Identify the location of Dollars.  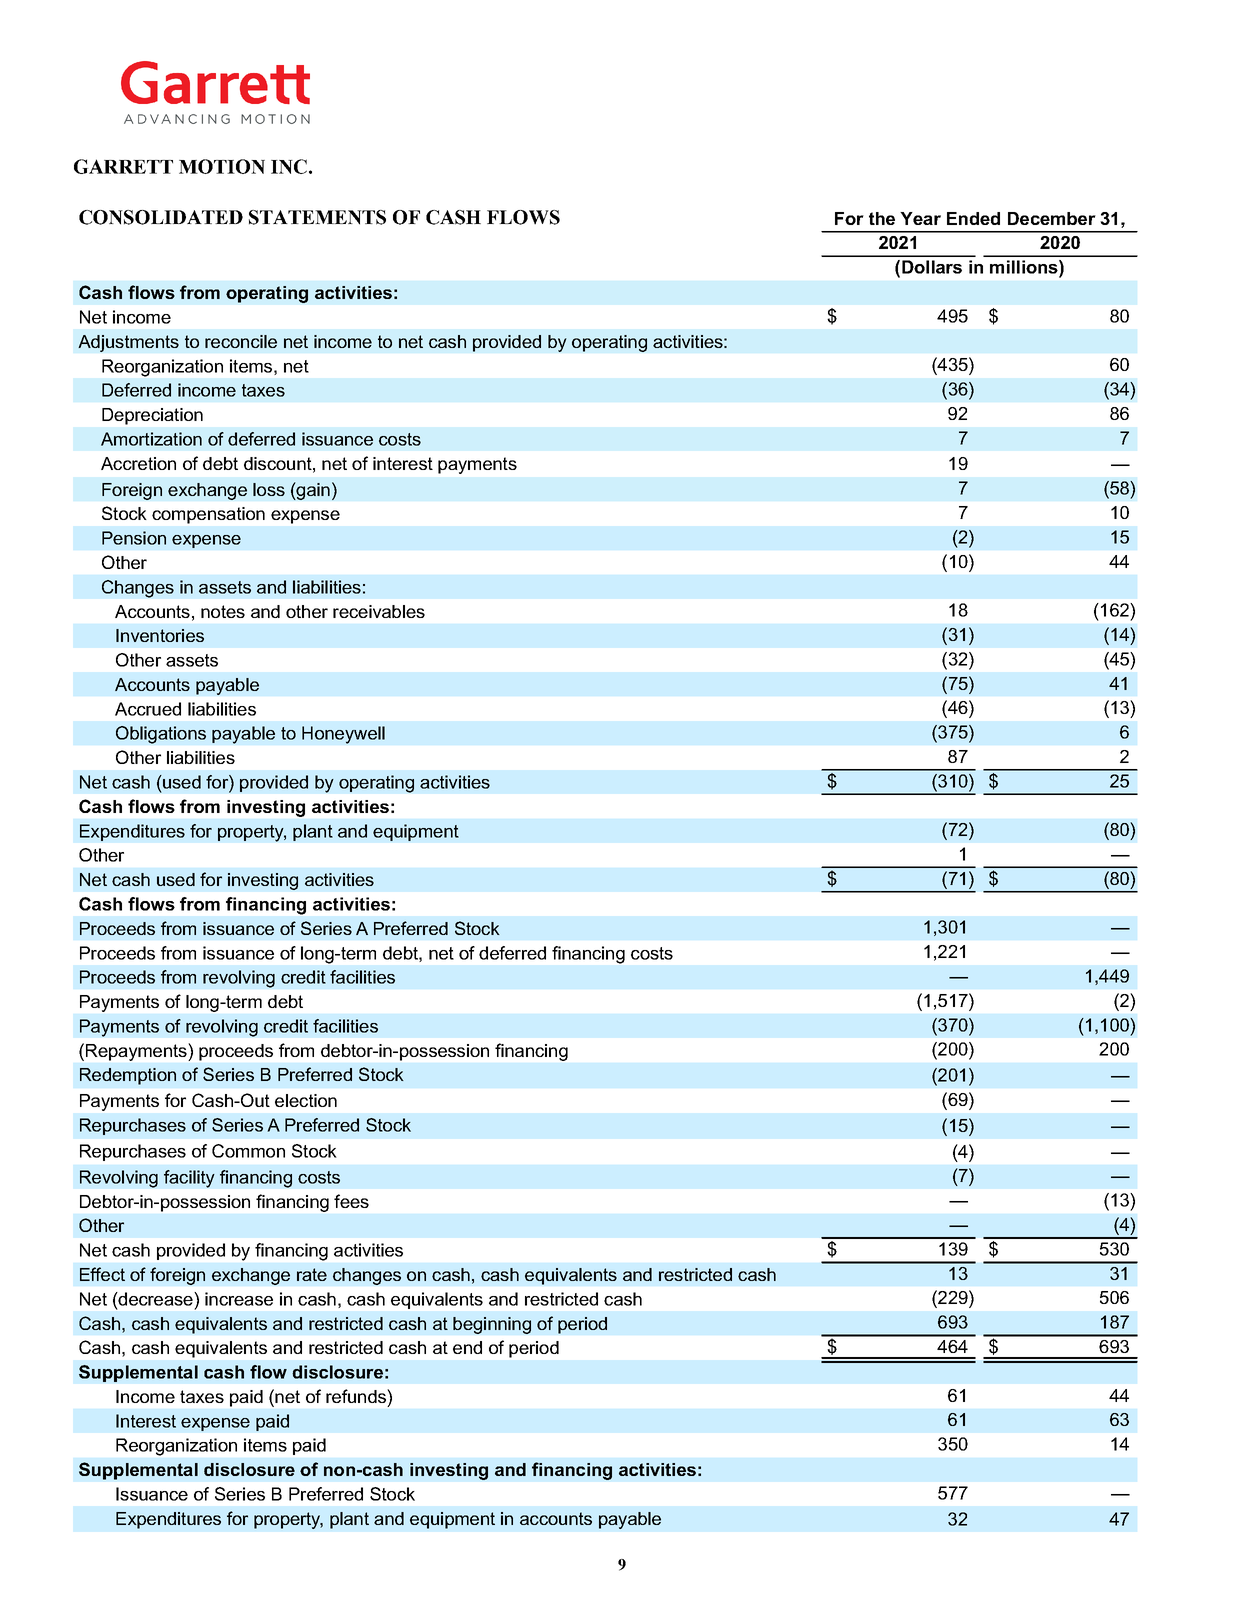
(932, 267).
